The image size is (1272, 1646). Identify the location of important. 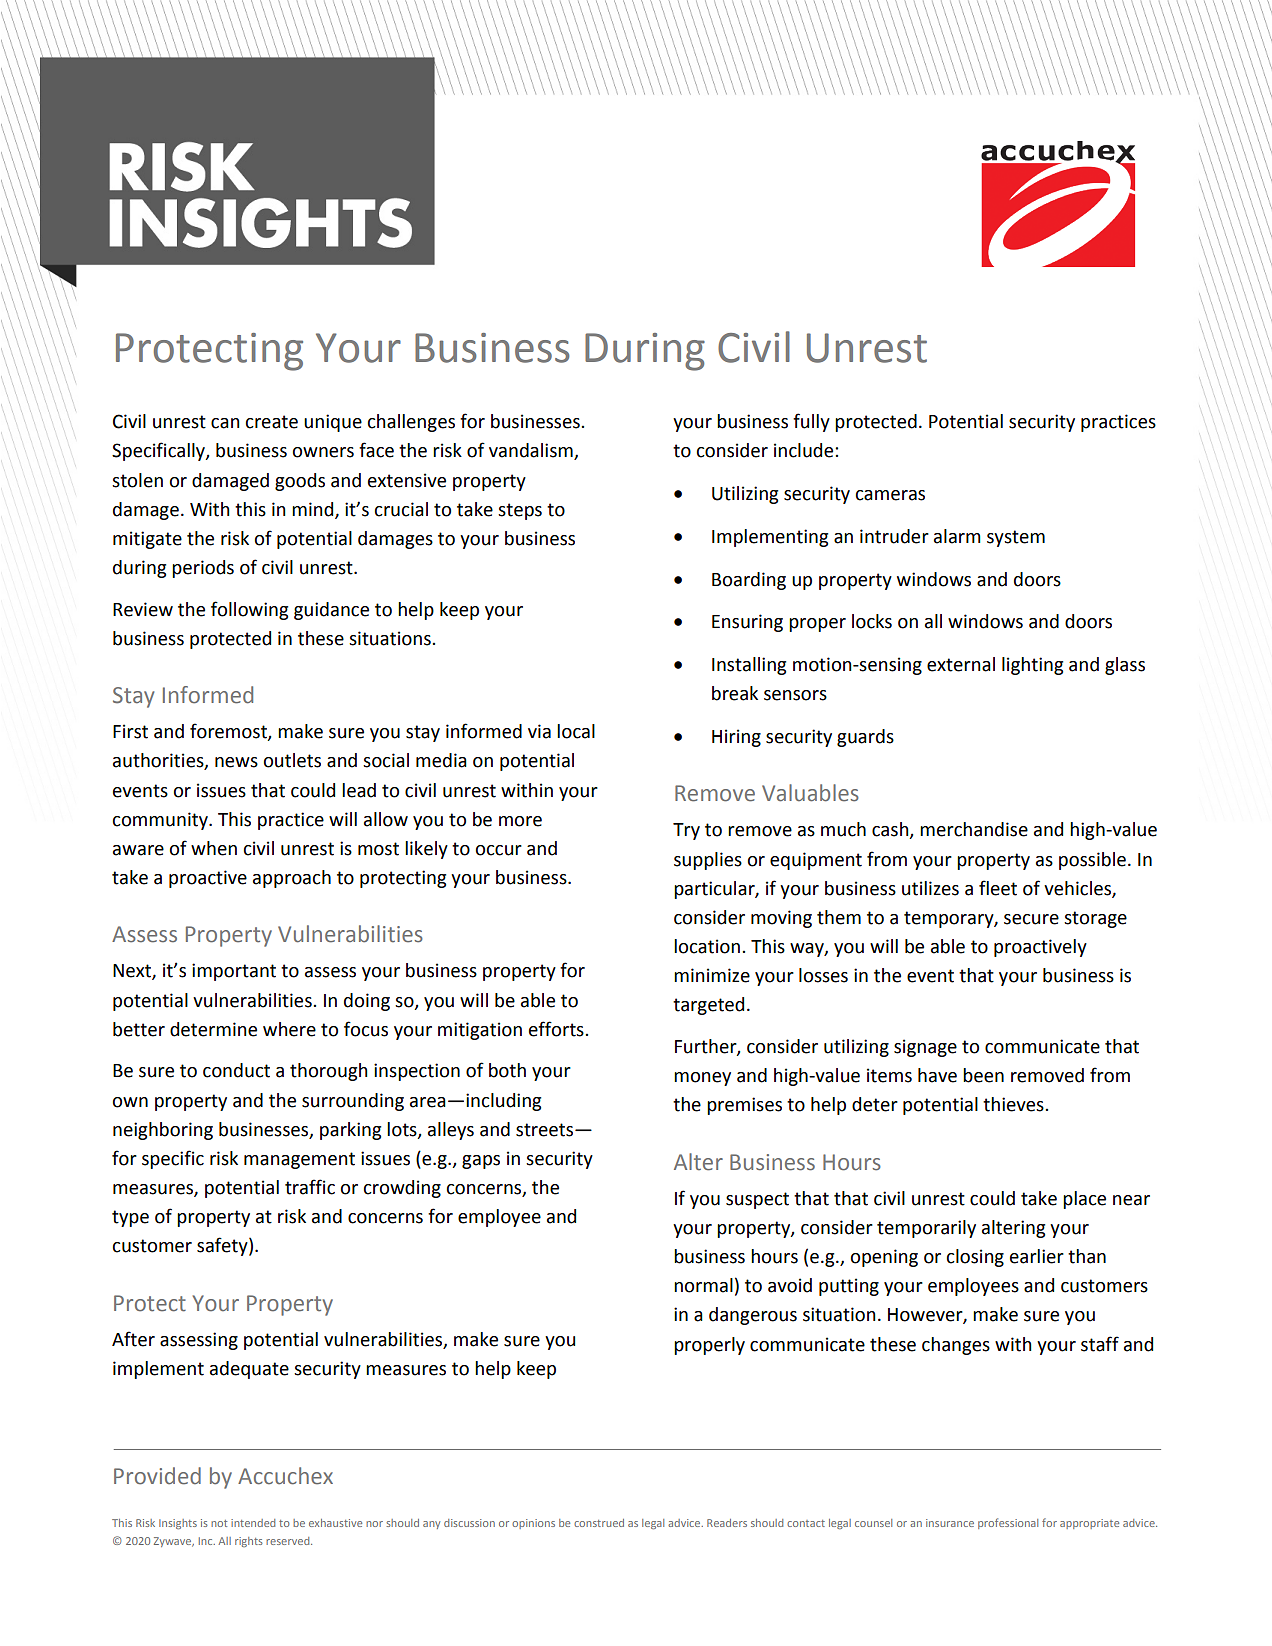
(234, 972).
